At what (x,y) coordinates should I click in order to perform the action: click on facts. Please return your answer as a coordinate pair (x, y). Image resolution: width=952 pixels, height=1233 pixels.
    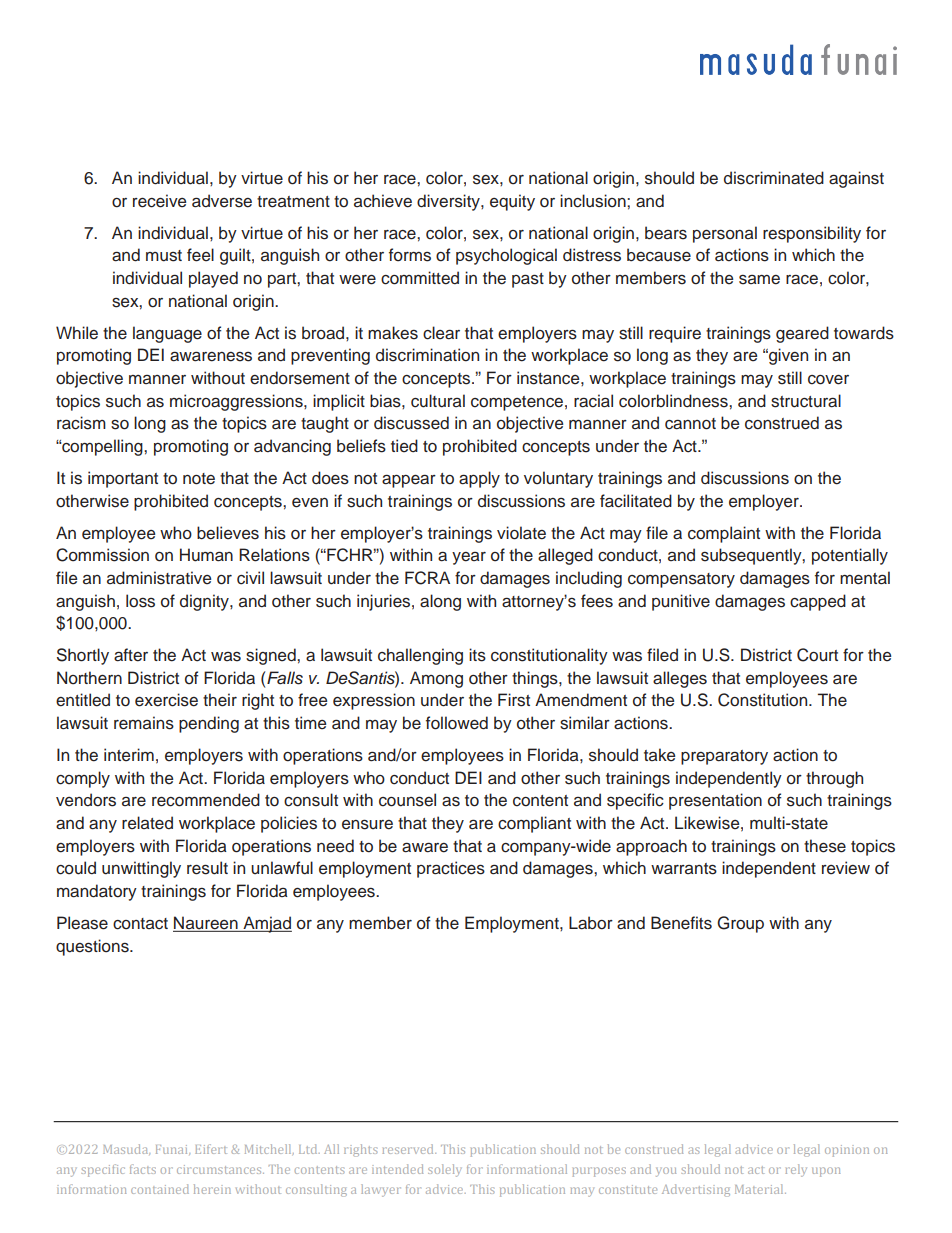
    Looking at the image, I should click on (143, 1169).
